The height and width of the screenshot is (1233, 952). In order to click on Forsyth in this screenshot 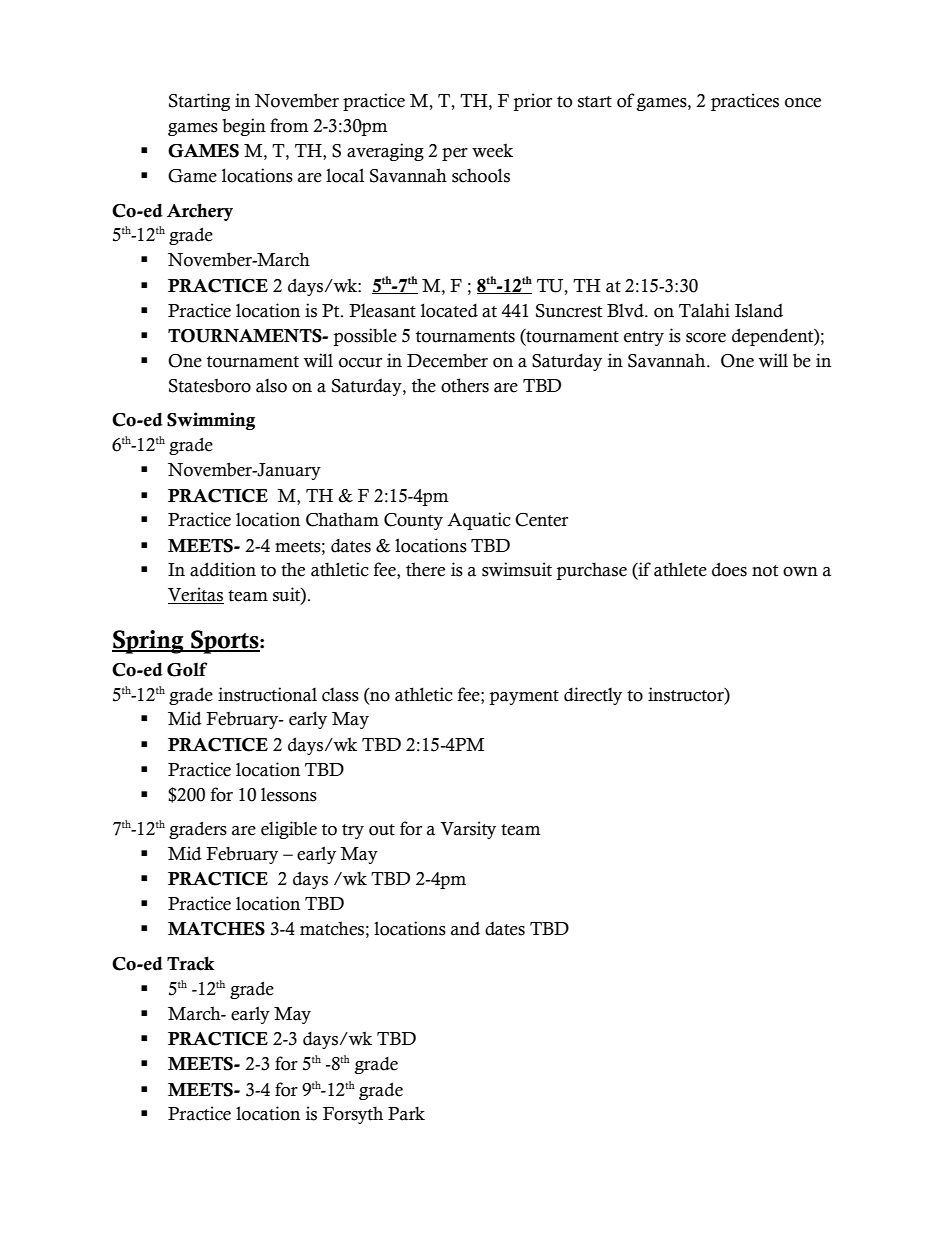, I will do `click(353, 1115)`.
